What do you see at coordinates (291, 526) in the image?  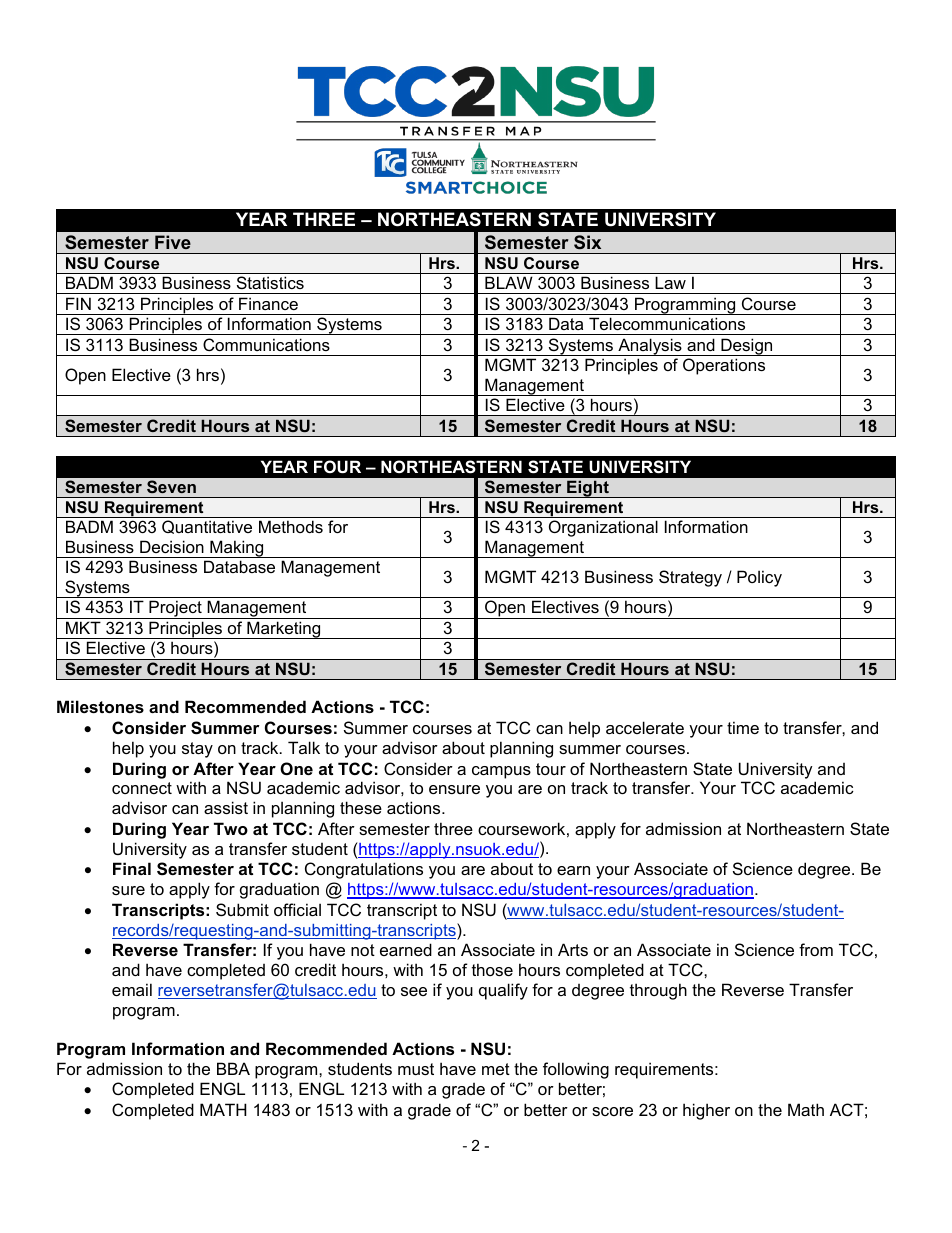 I see `Methods` at bounding box center [291, 526].
